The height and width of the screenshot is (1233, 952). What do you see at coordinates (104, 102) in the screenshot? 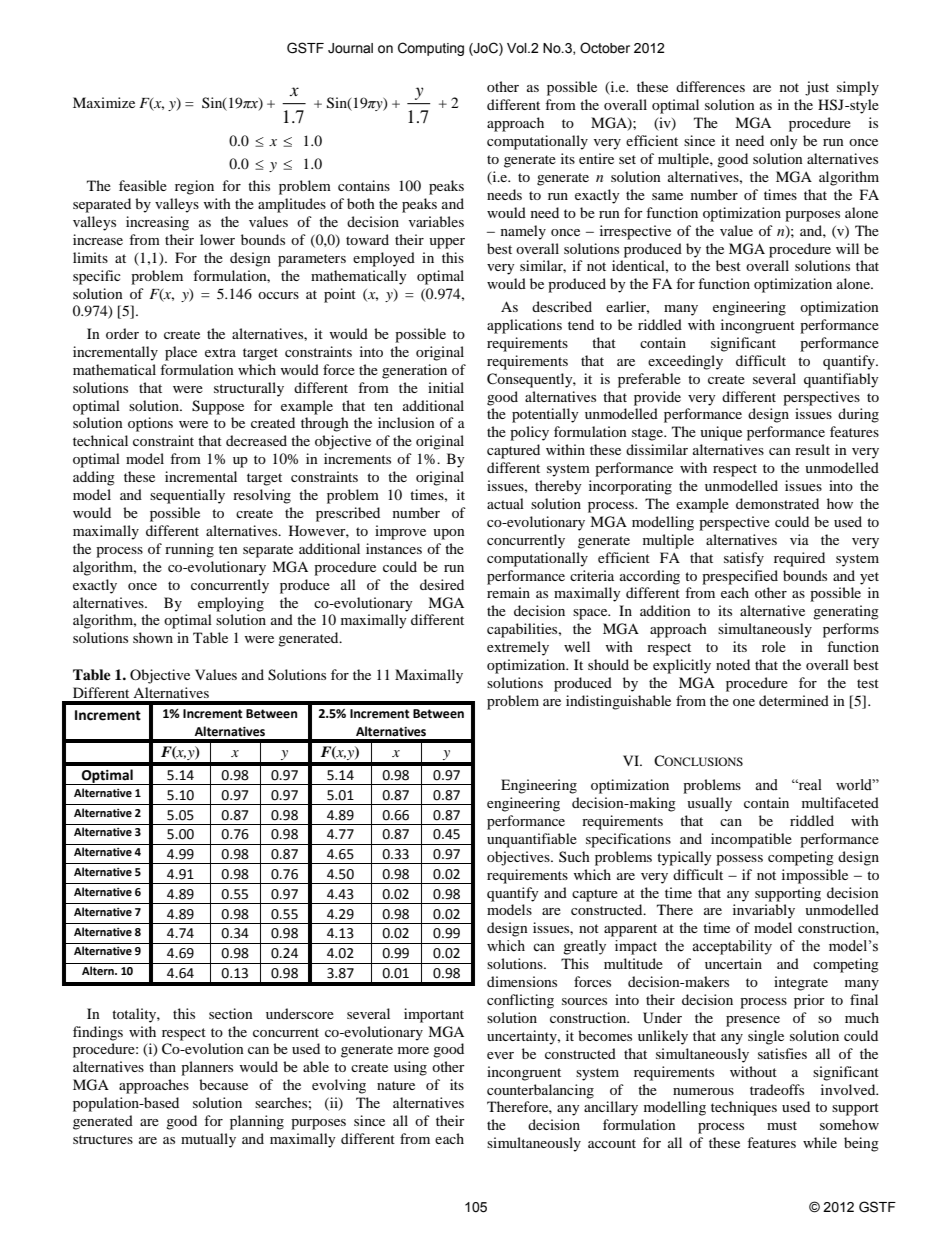
I see `Maximize` at bounding box center [104, 102].
